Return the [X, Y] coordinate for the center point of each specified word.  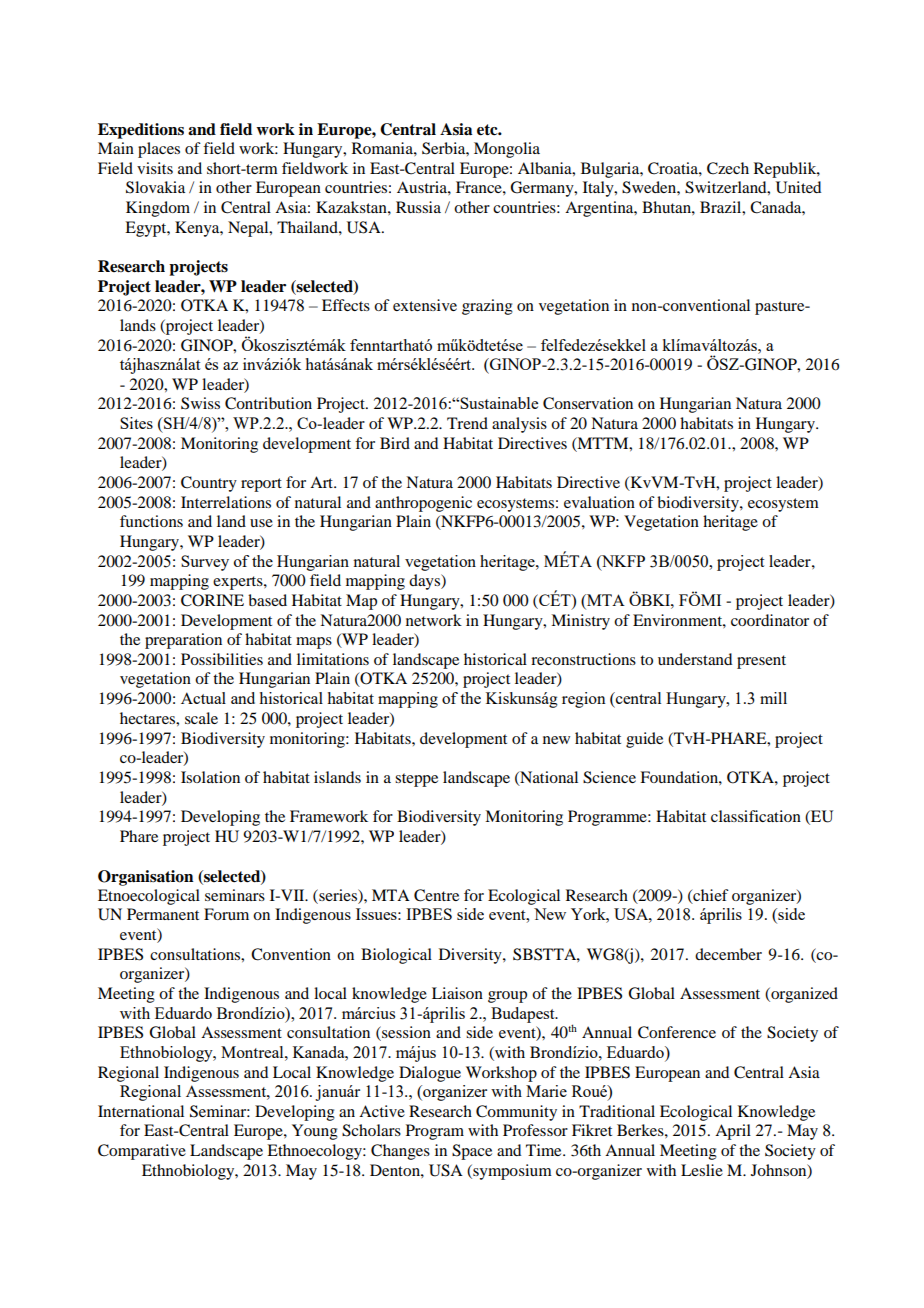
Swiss [200, 403]
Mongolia [507, 150]
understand [695, 659]
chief [710, 896]
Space [472, 1152]
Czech [728, 168]
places [159, 150]
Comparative [142, 1152]
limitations [333, 659]
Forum [226, 914]
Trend [467, 423]
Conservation [588, 403]
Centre [436, 895]
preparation [183, 641]
